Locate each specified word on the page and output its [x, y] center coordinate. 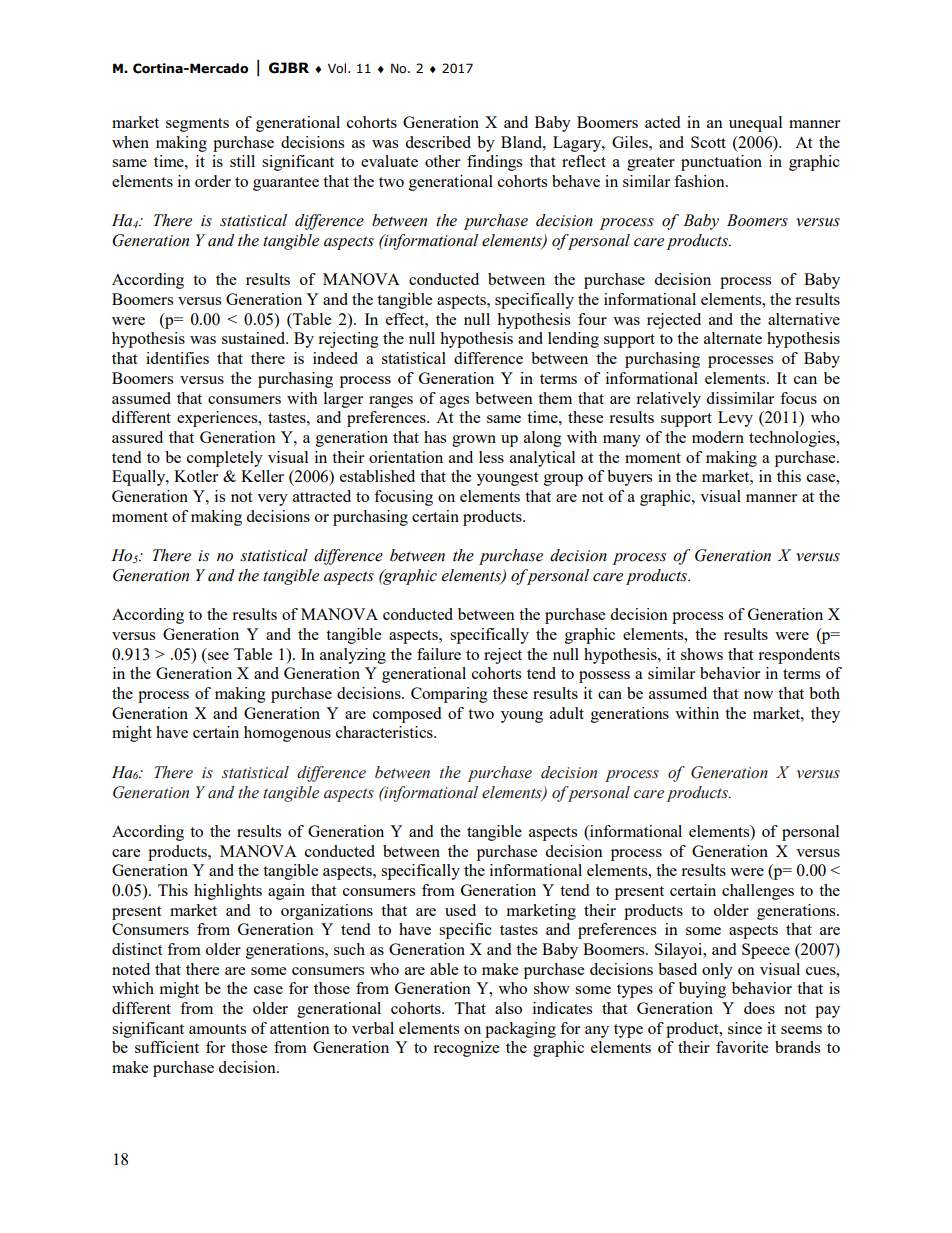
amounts [217, 1029]
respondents [799, 656]
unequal [755, 124]
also [508, 1008]
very [272, 500]
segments [197, 125]
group [563, 480]
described [438, 142]
